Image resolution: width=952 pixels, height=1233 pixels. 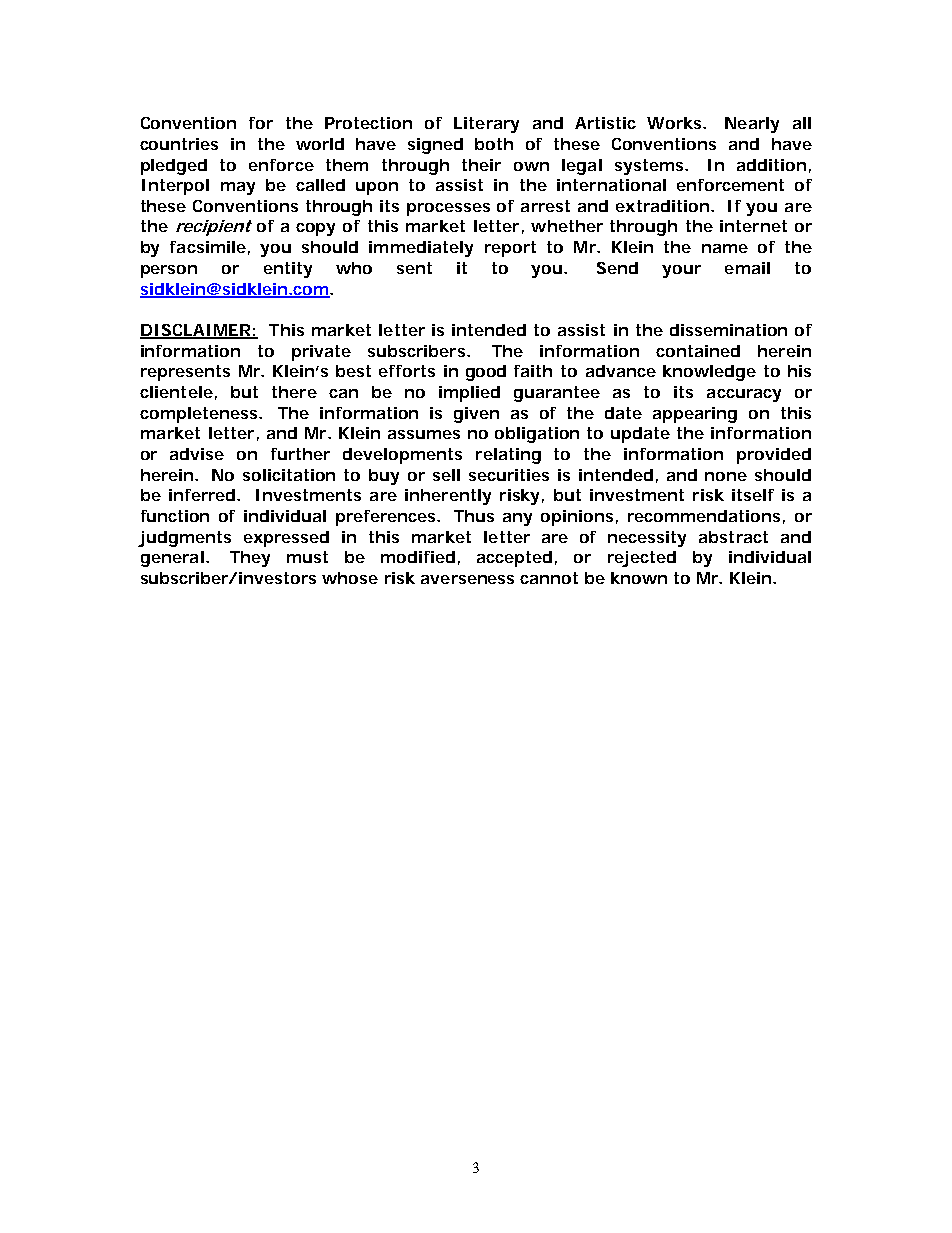 What do you see at coordinates (250, 559) in the screenshot?
I see `They` at bounding box center [250, 559].
